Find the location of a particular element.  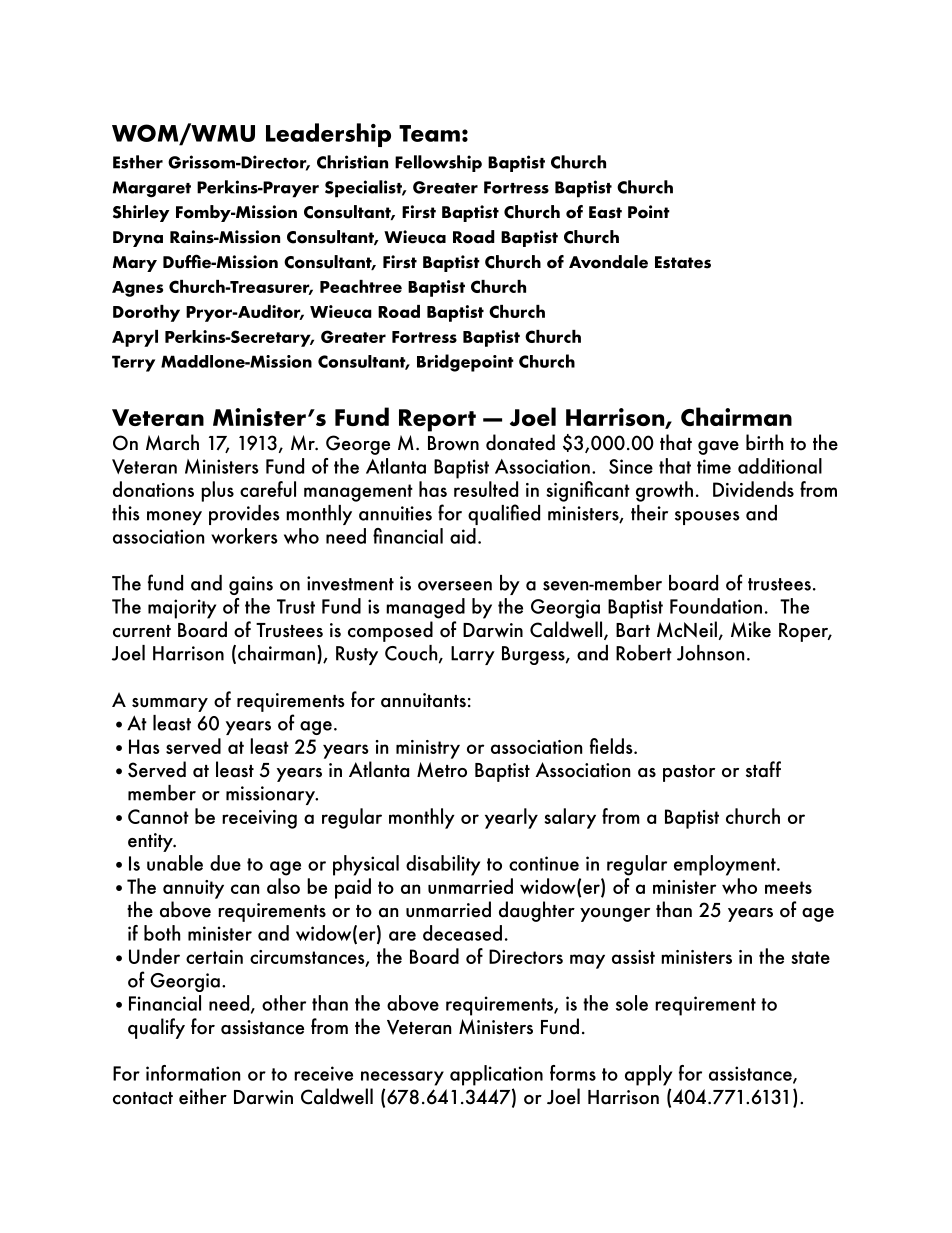

apply is located at coordinates (648, 1075).
